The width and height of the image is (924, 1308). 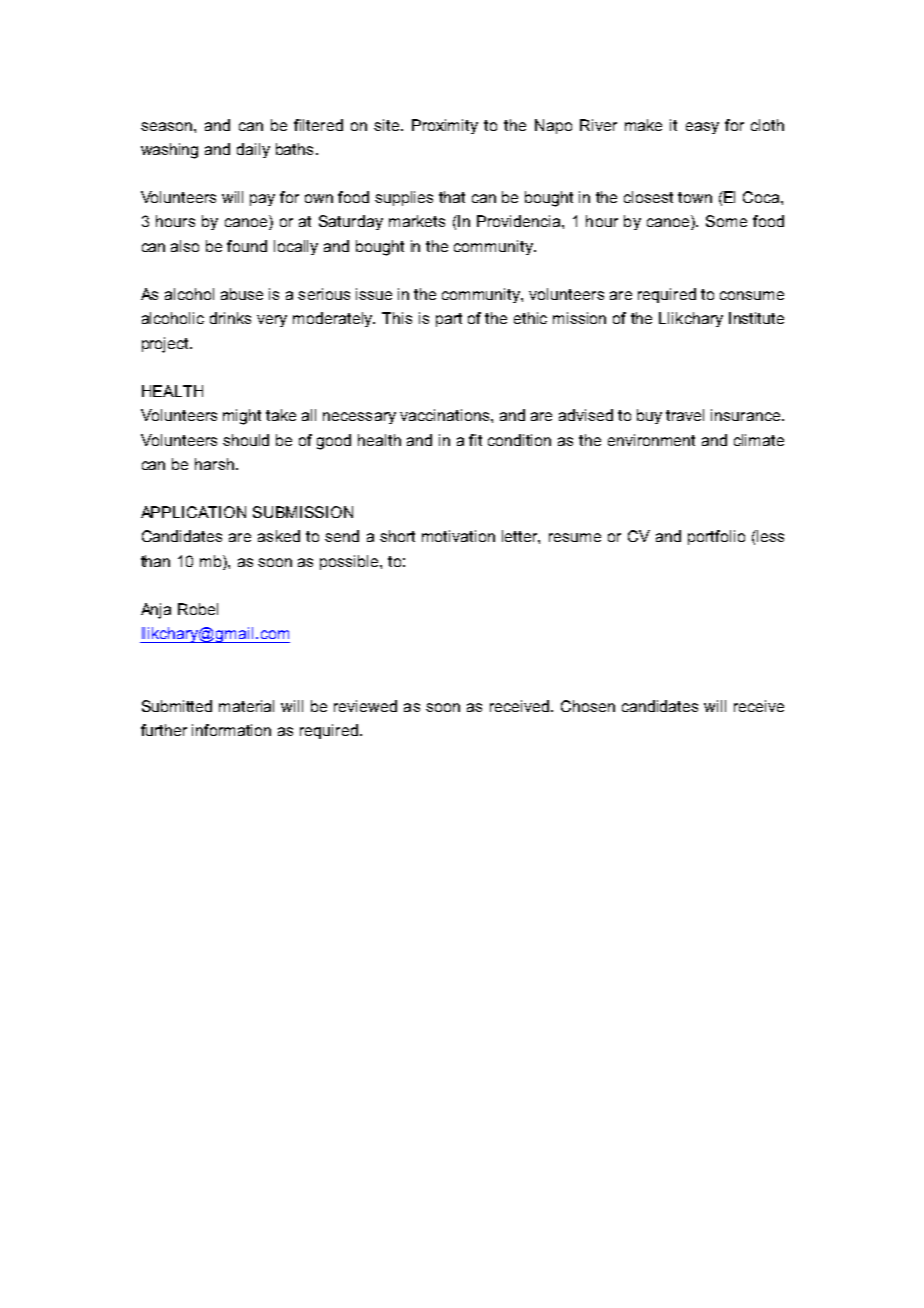 I want to click on Proximity, so click(x=445, y=126).
